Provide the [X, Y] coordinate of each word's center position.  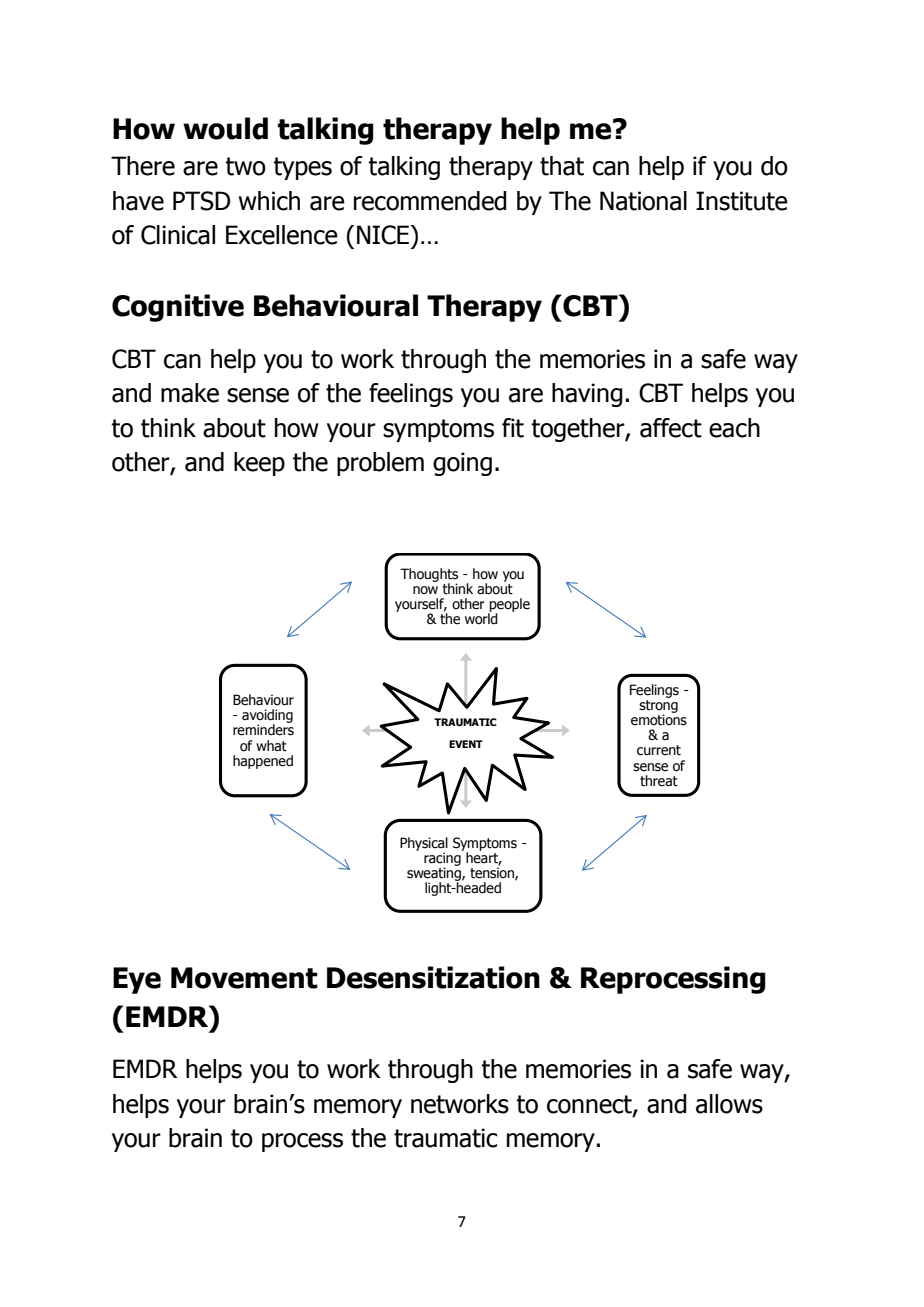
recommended [430, 201]
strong [658, 707]
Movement [244, 978]
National [643, 201]
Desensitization [433, 977]
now [425, 590]
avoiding [267, 717]
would [225, 128]
